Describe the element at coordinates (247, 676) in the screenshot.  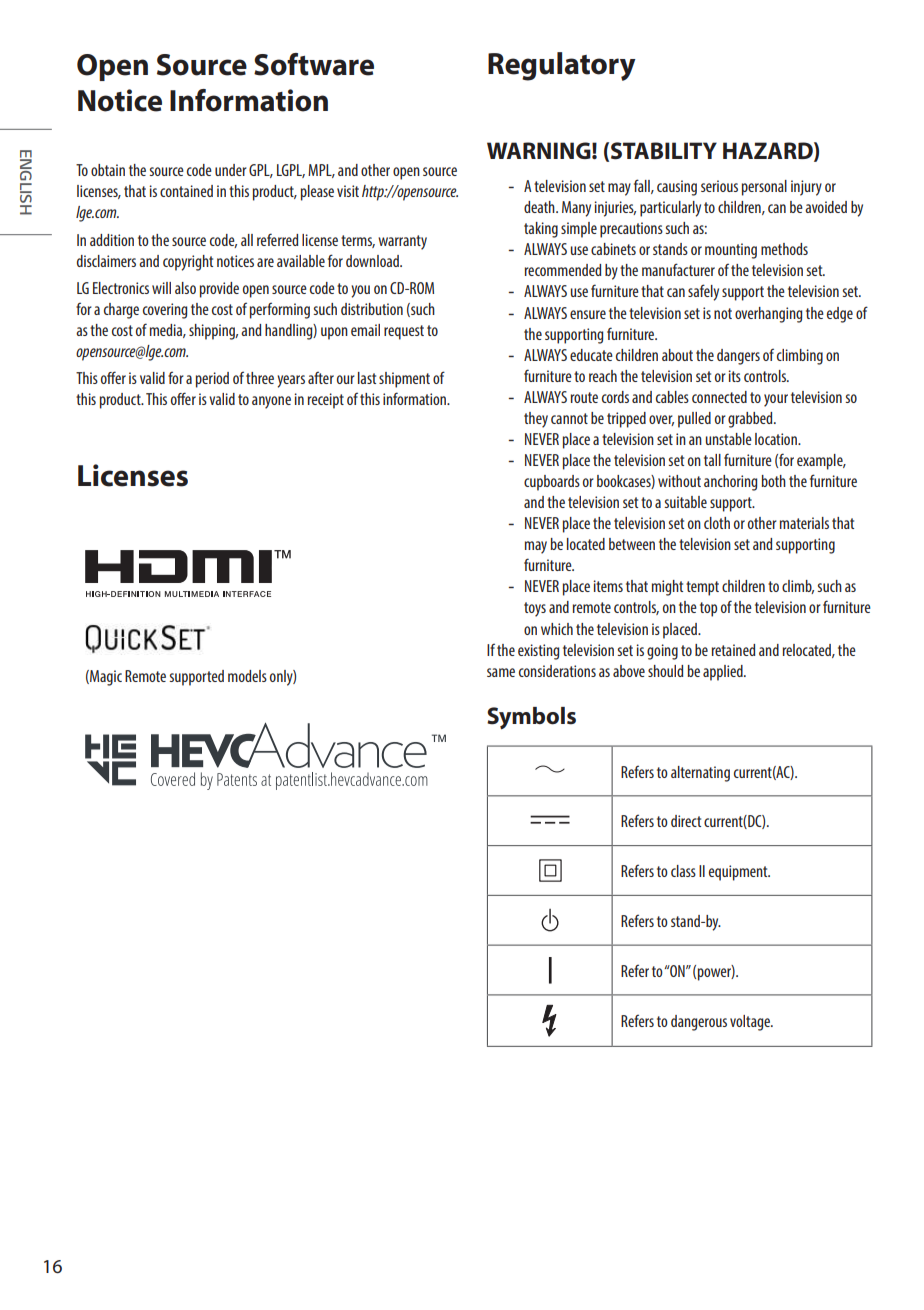
I see `models` at that location.
